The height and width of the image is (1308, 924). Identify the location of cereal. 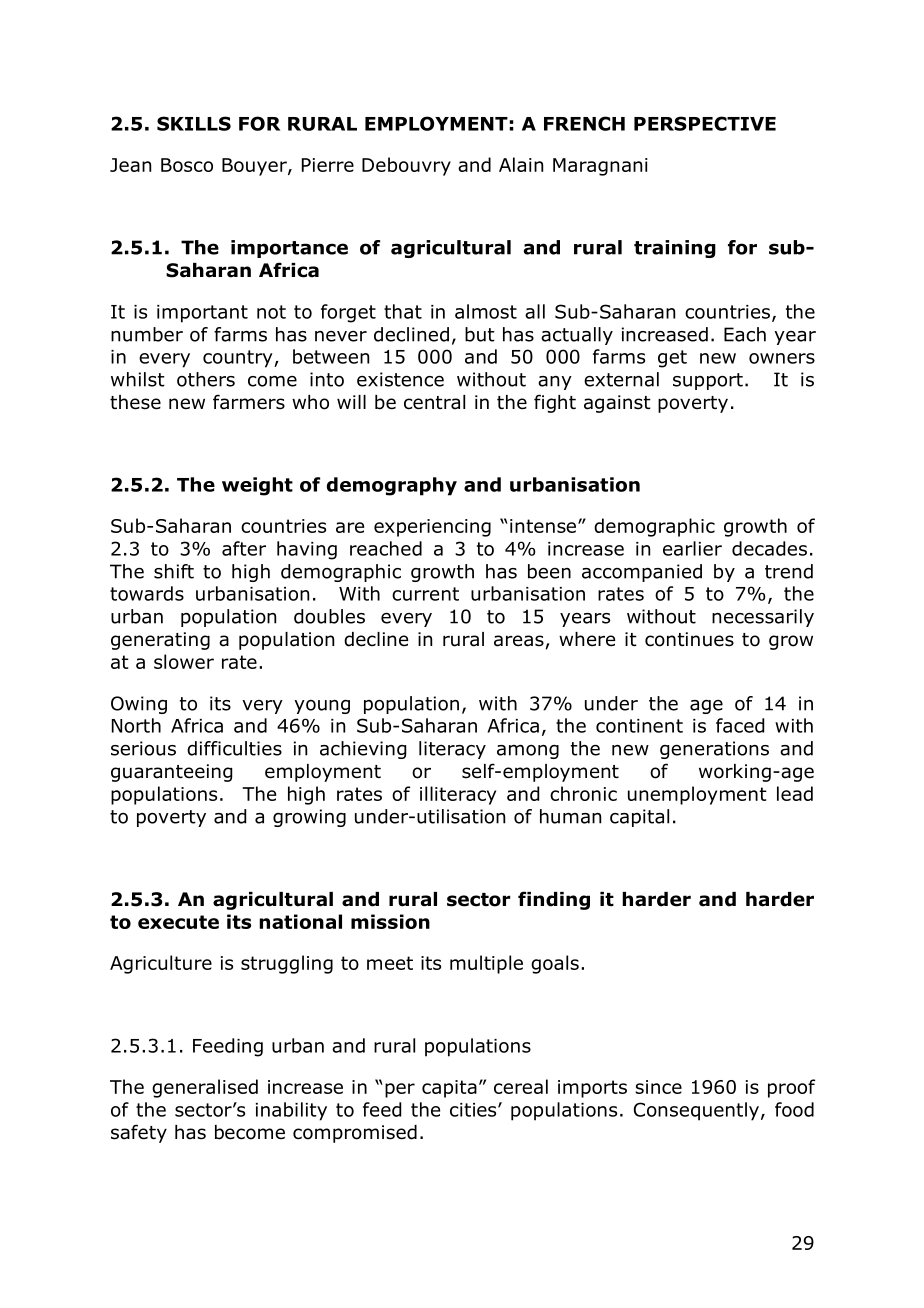
(521, 1086).
